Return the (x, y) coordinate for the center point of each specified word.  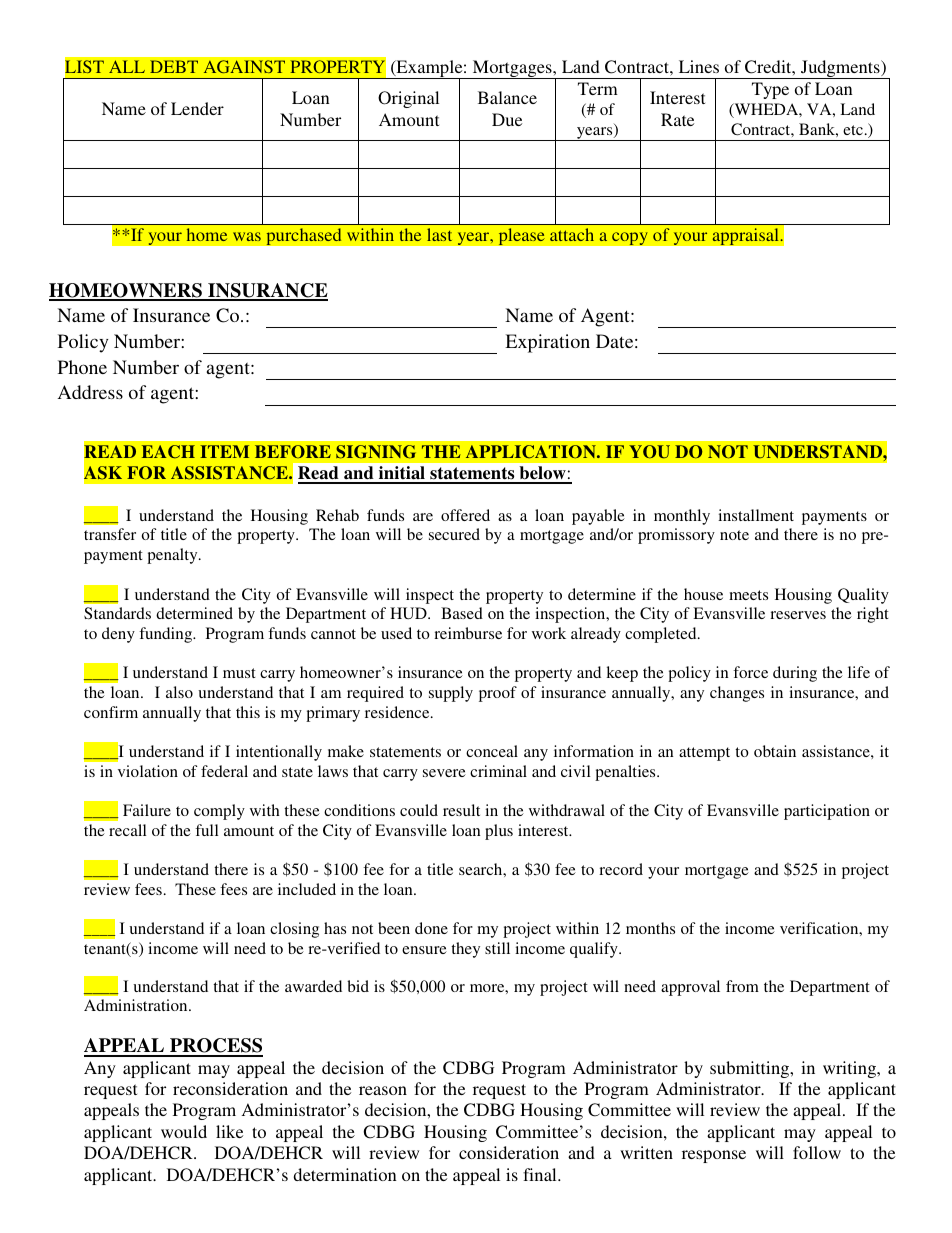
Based (462, 613)
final (541, 1174)
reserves (798, 615)
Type (770, 90)
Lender (197, 108)
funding (167, 635)
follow (817, 1152)
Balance (507, 97)
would (184, 1131)
